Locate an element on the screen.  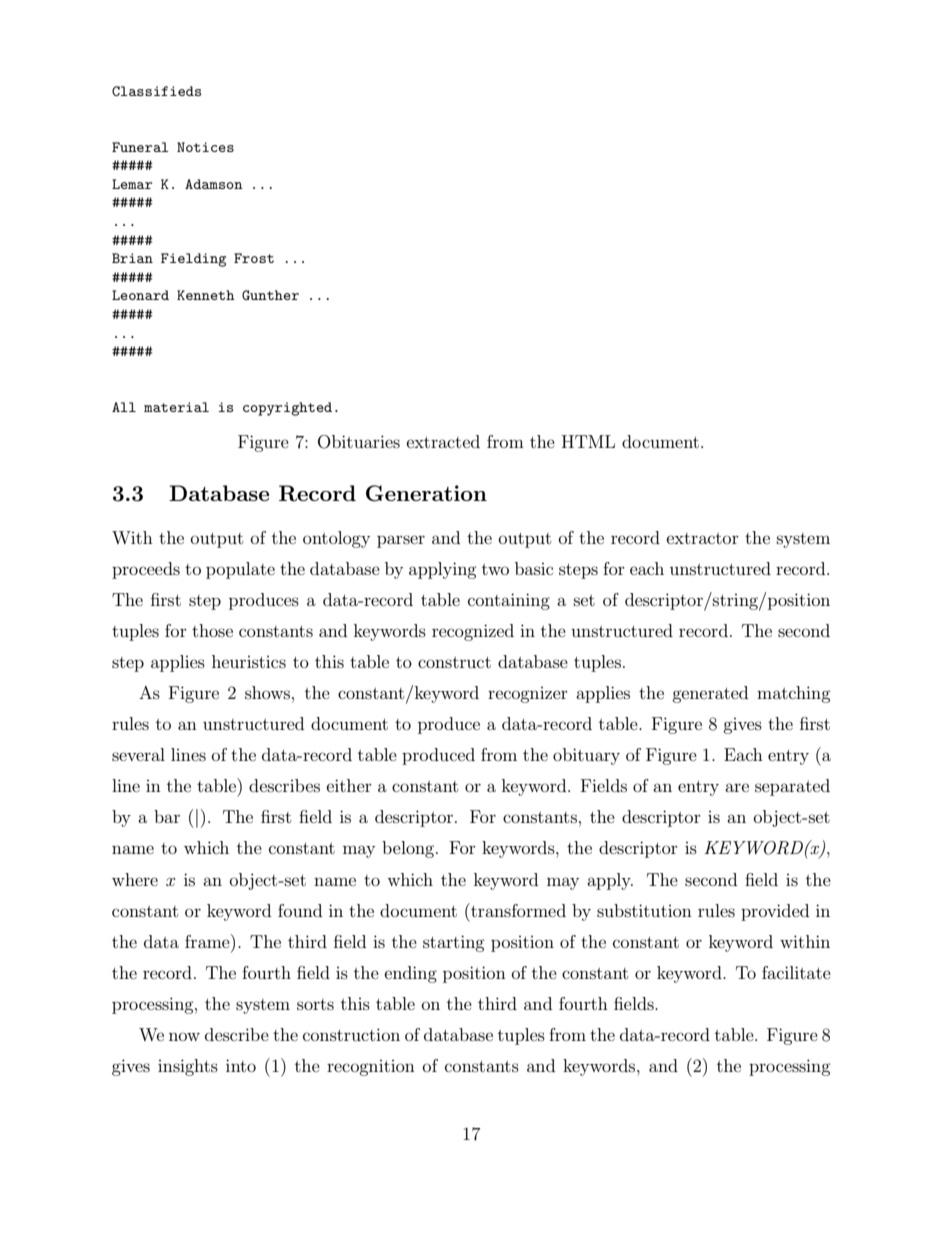
now is located at coordinates (184, 1036).
